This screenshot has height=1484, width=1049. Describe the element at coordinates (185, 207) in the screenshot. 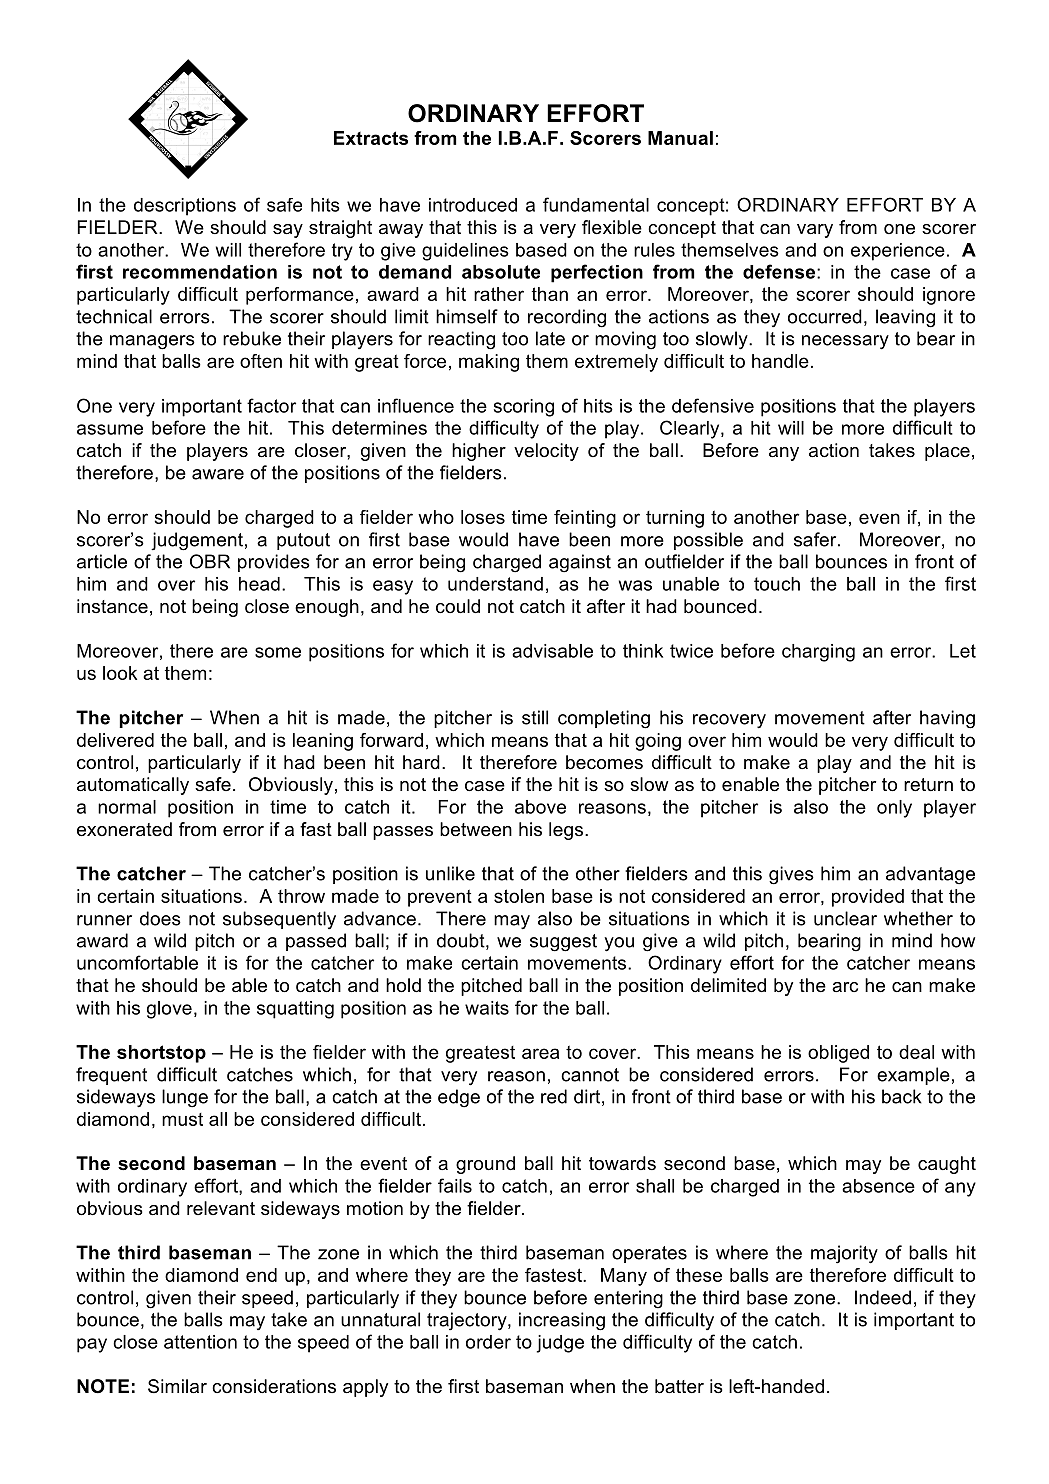

I see `descriptions` at that location.
